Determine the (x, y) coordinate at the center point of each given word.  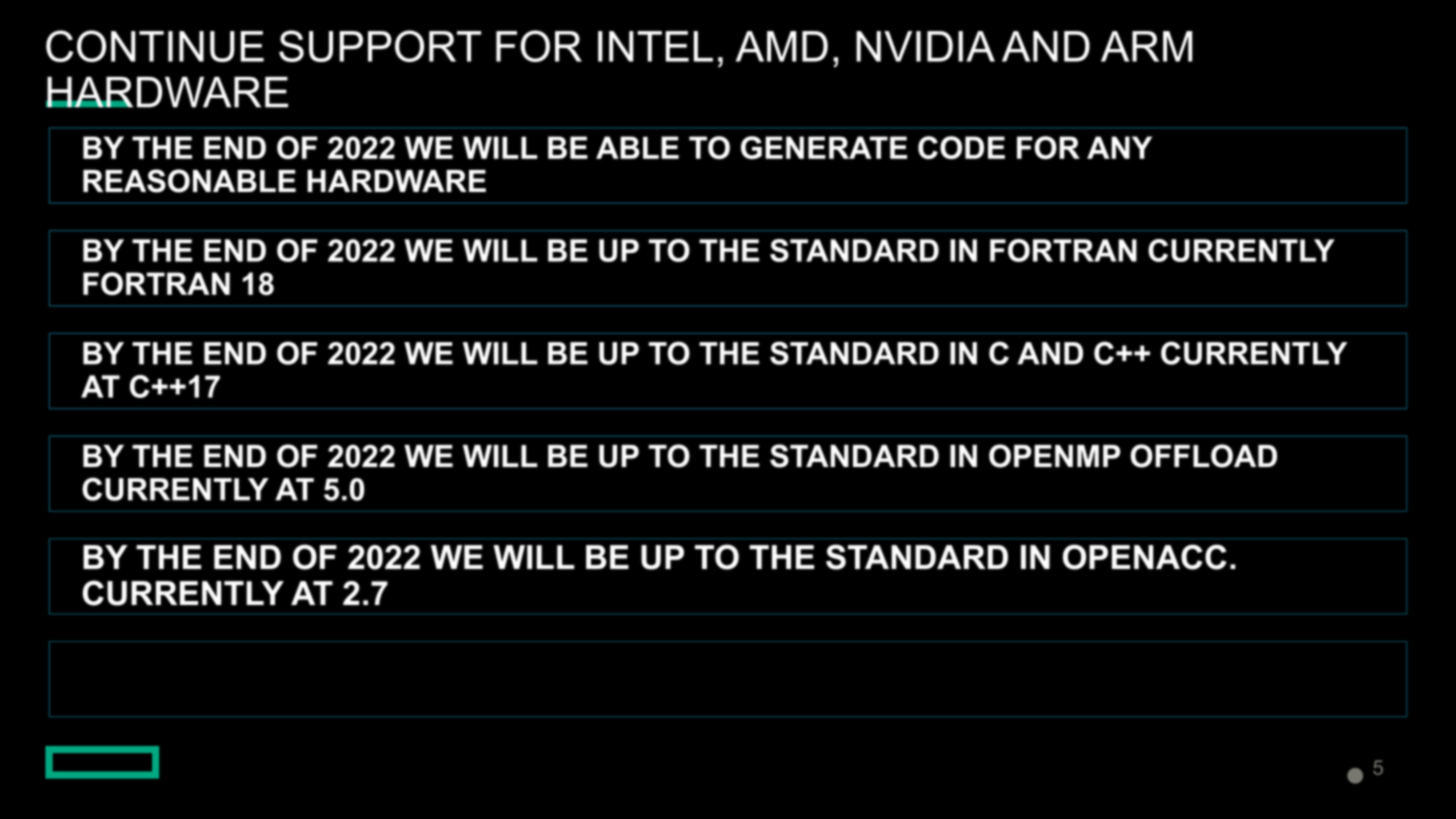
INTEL (655, 46)
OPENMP (1055, 456)
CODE (961, 147)
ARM (1147, 46)
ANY (1119, 147)
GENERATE (824, 147)
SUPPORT (380, 46)
